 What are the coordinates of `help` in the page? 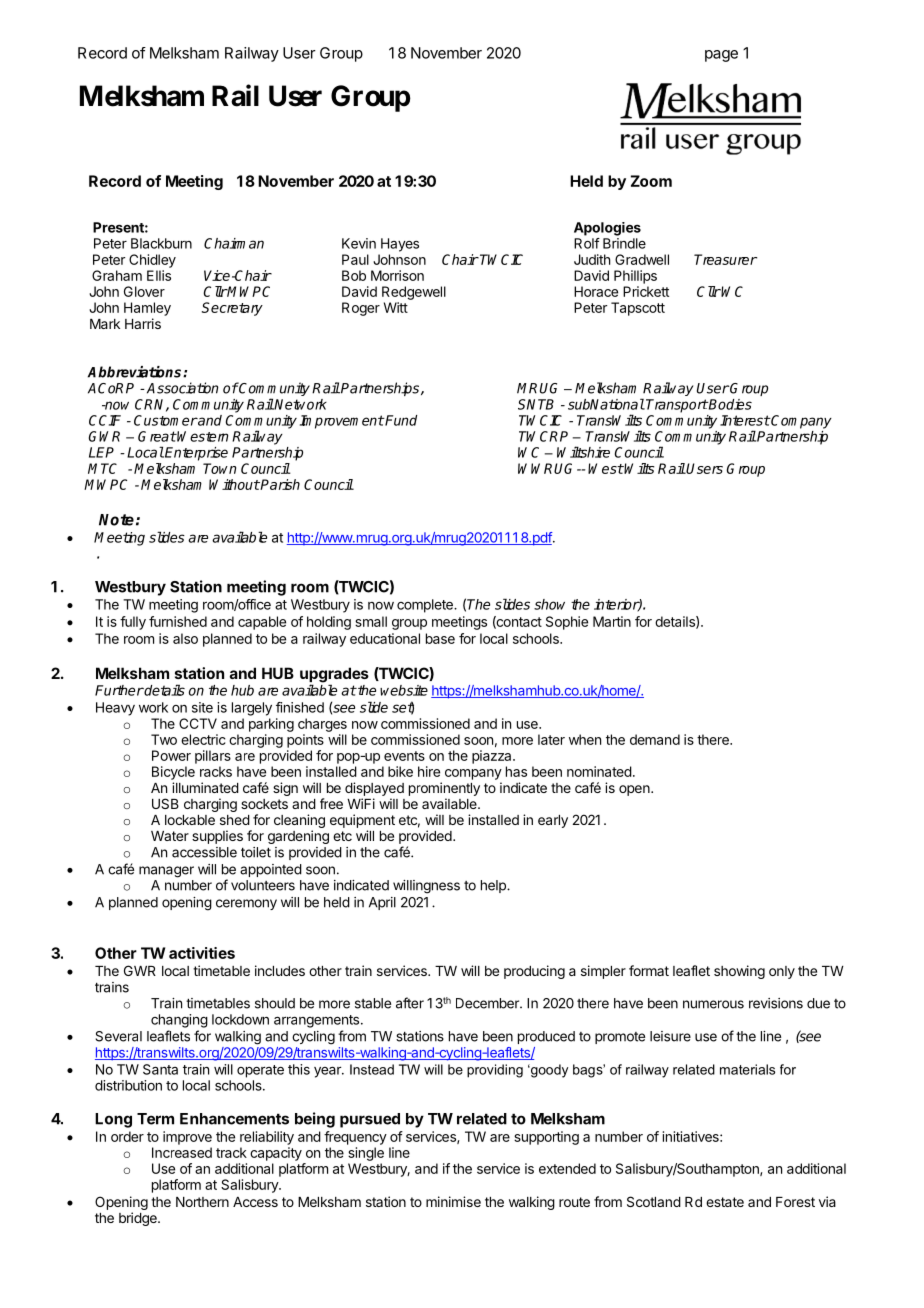 It's located at (494, 886).
